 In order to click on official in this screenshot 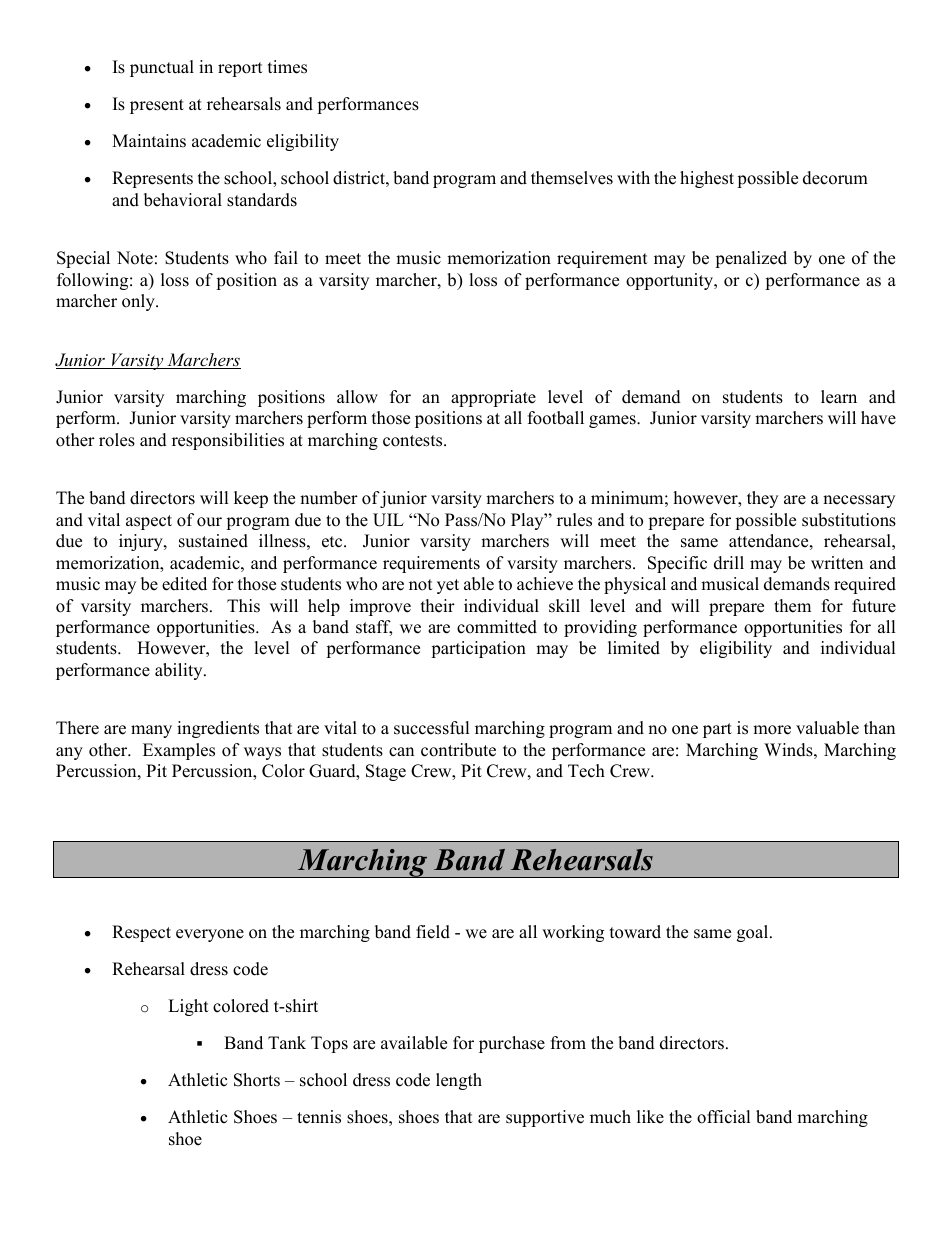, I will do `click(724, 1117)`.
